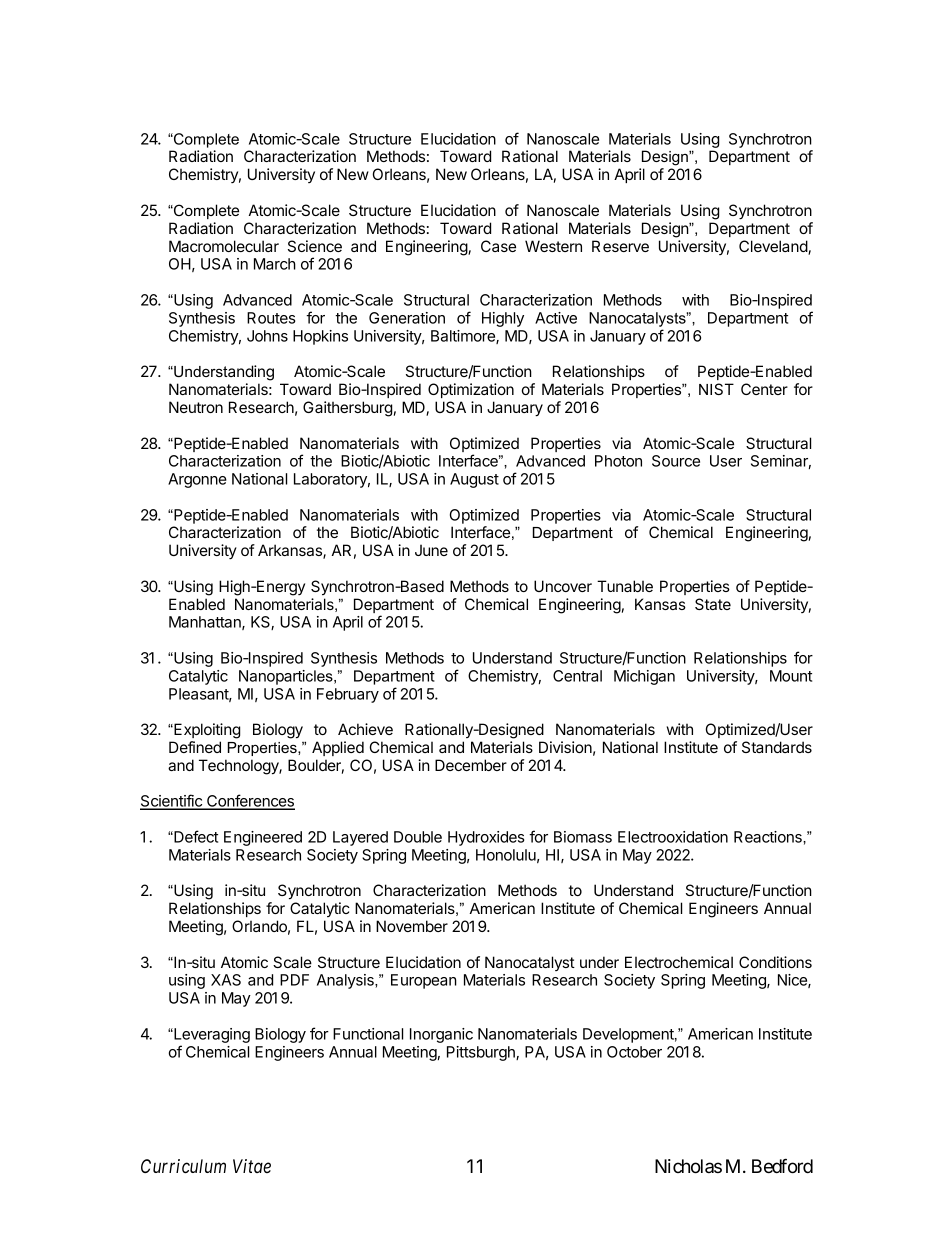 The height and width of the page is (1233, 952). I want to click on Argonne, so click(197, 480).
